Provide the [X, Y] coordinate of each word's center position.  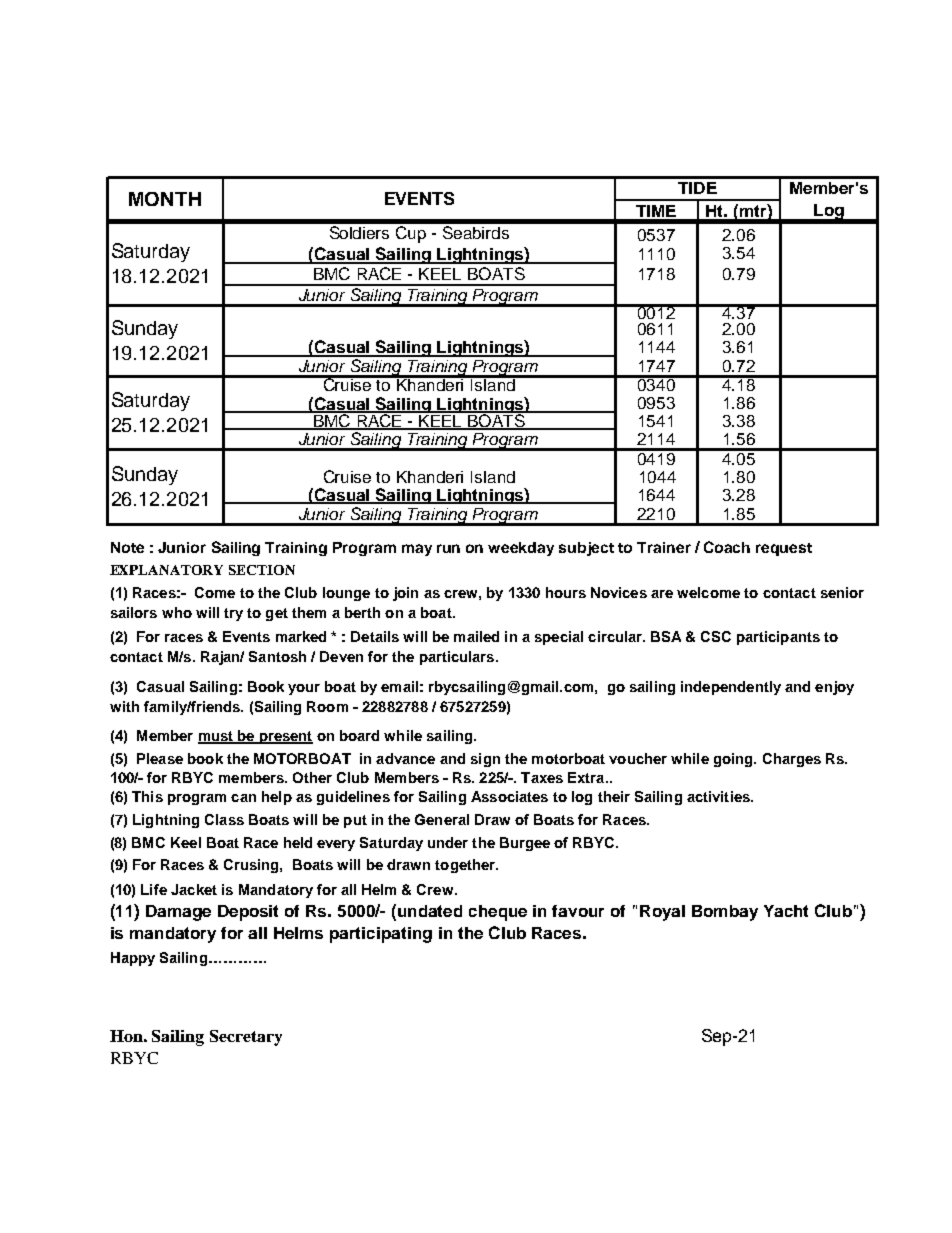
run [448, 548]
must [216, 737]
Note [127, 547]
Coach [727, 547]
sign [485, 760]
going [734, 760]
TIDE [697, 188]
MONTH [165, 199]
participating [381, 935]
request [784, 549]
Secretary [246, 1038]
